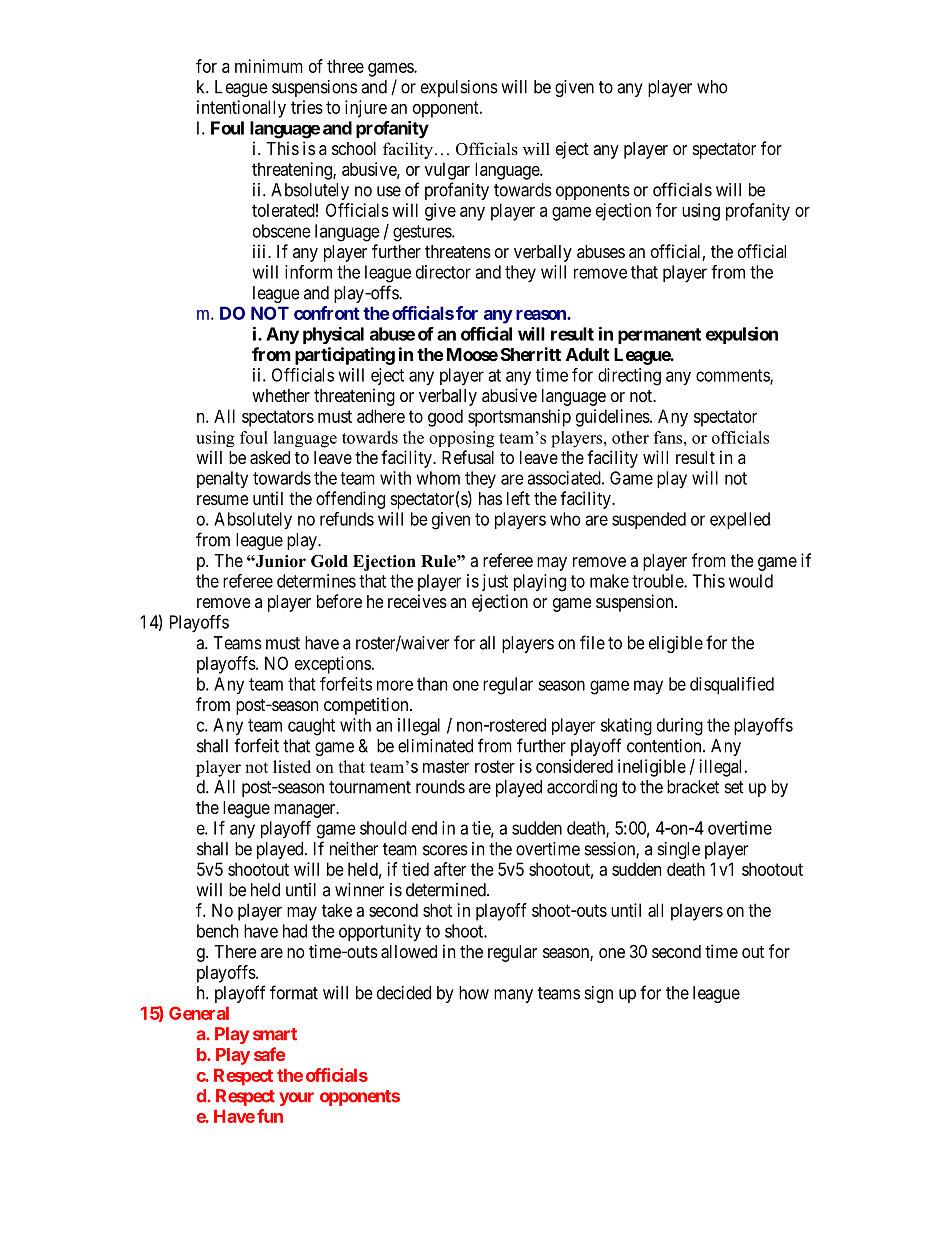 The width and height of the screenshot is (952, 1233). I want to click on manager, so click(306, 811).
